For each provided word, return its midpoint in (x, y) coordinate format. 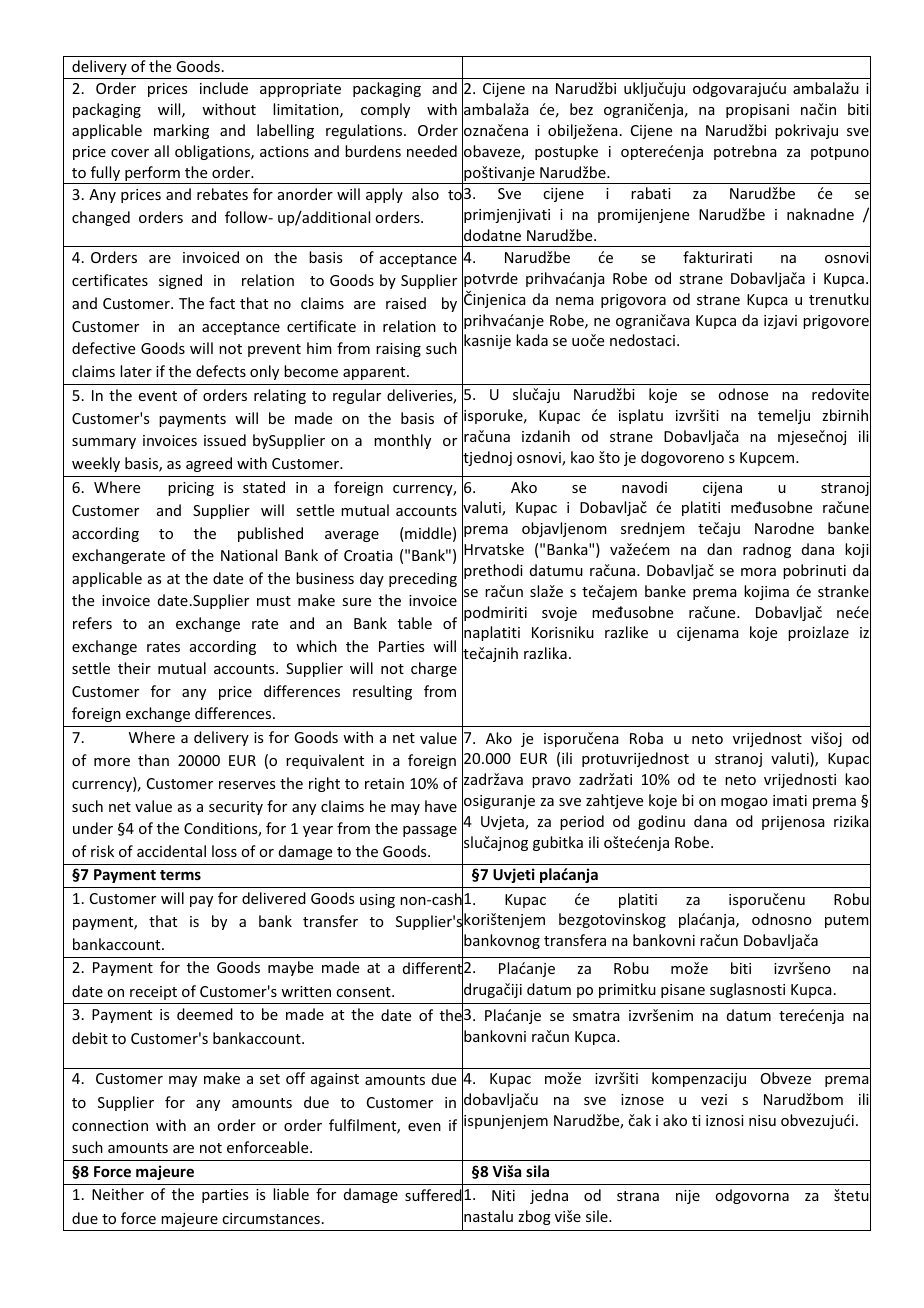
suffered (434, 1195)
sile (598, 1216)
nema (575, 301)
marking (181, 131)
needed (432, 151)
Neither (118, 1194)
